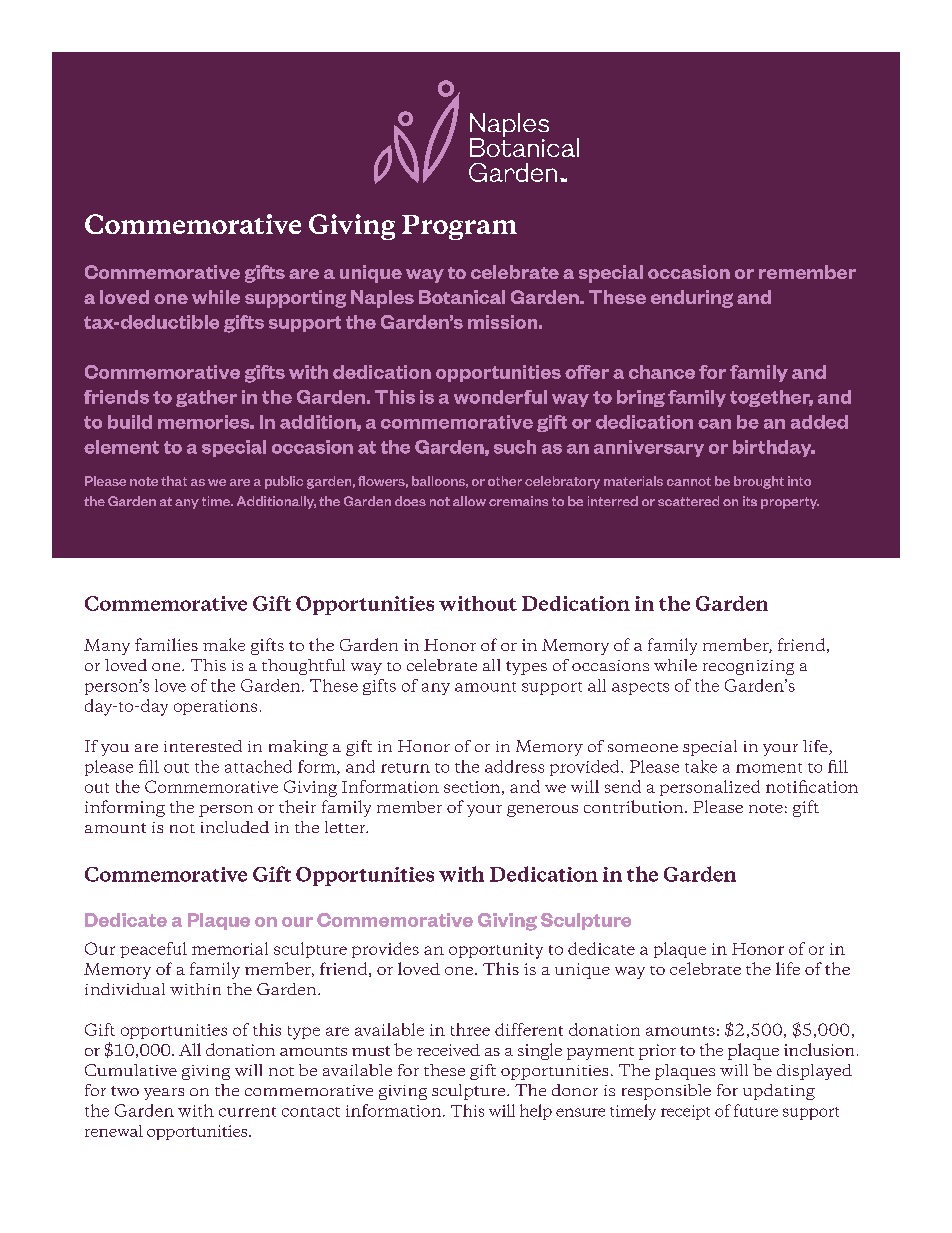 The height and width of the page is (1233, 952). What do you see at coordinates (382, 299) in the page?
I see `Naples` at bounding box center [382, 299].
